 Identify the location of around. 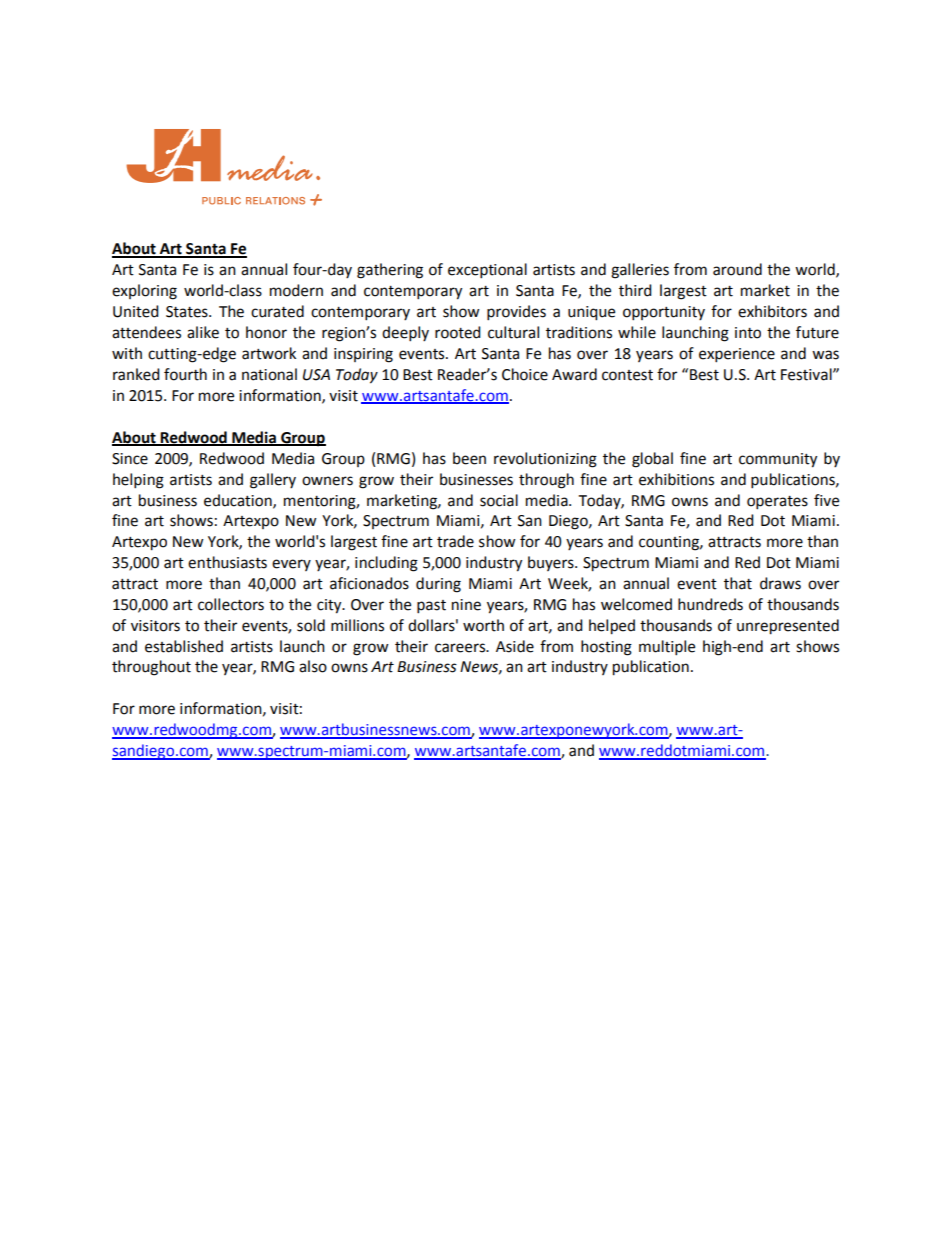
(737, 269).
